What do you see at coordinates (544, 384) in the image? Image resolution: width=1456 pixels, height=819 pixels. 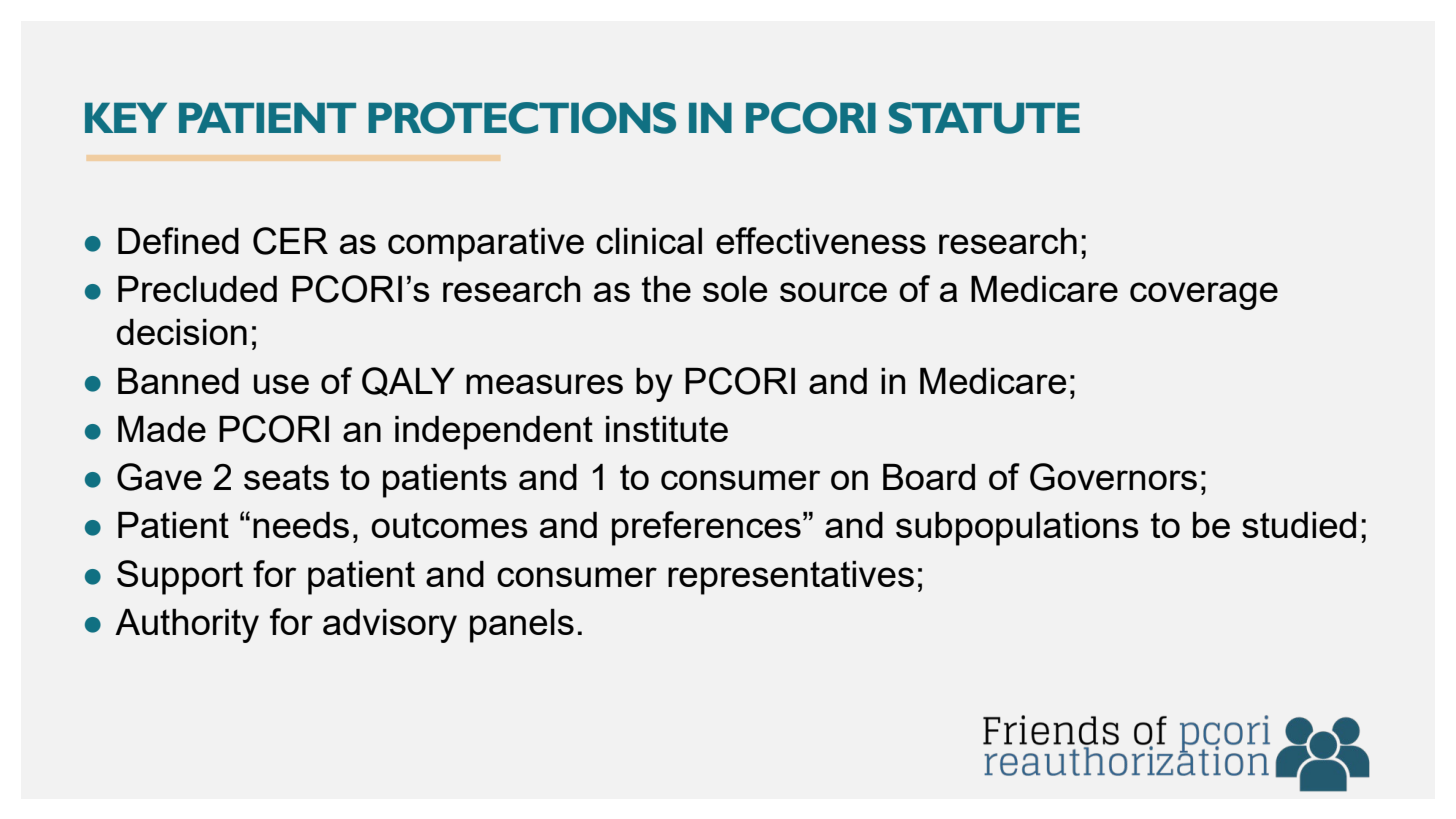 I see `measures` at bounding box center [544, 384].
